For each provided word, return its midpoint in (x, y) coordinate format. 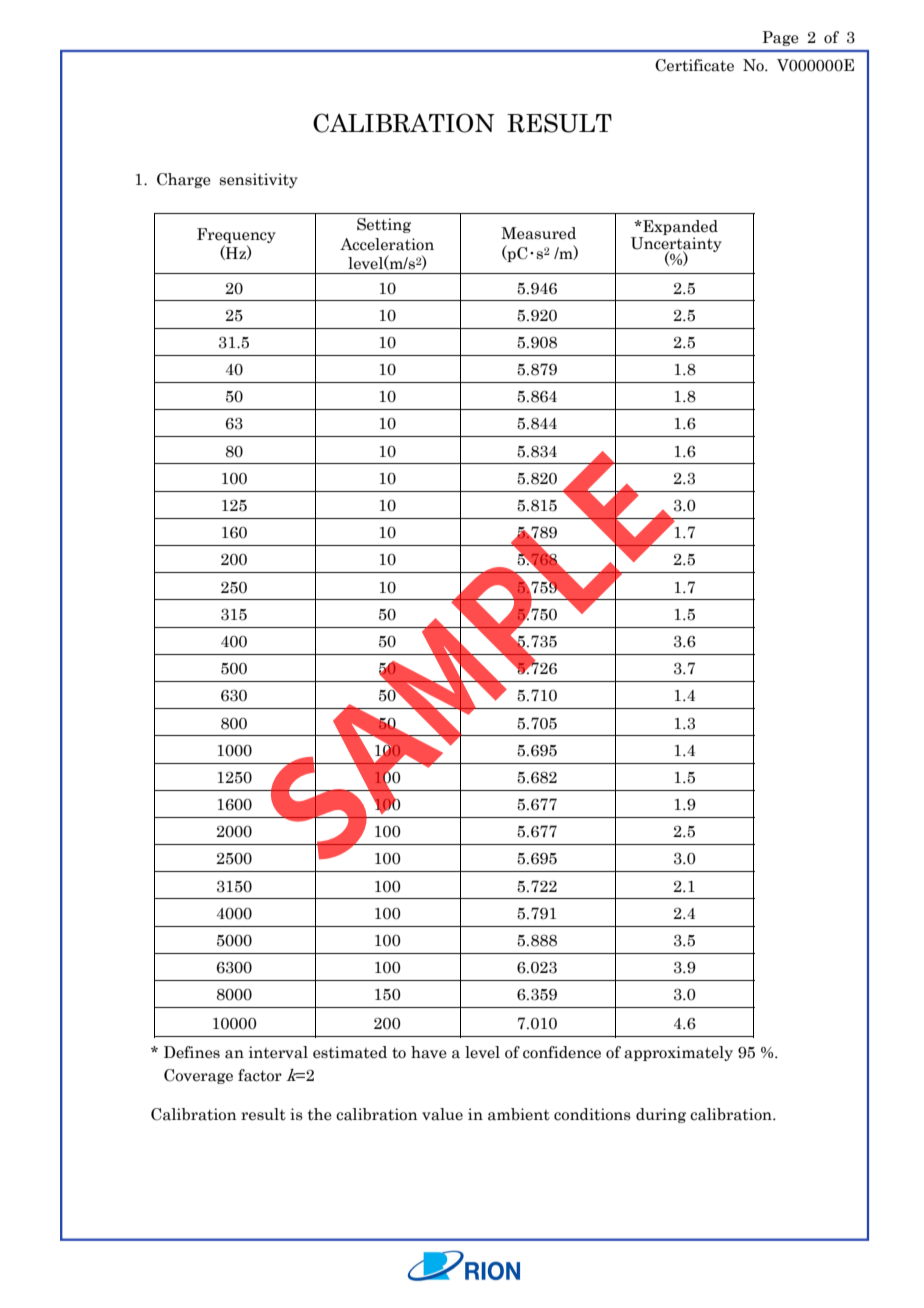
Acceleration (387, 244)
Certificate (694, 65)
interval (278, 1052)
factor (260, 1075)
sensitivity (259, 180)
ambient (519, 1114)
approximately (678, 1053)
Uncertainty (676, 244)
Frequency (236, 235)
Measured (538, 233)
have (429, 1052)
